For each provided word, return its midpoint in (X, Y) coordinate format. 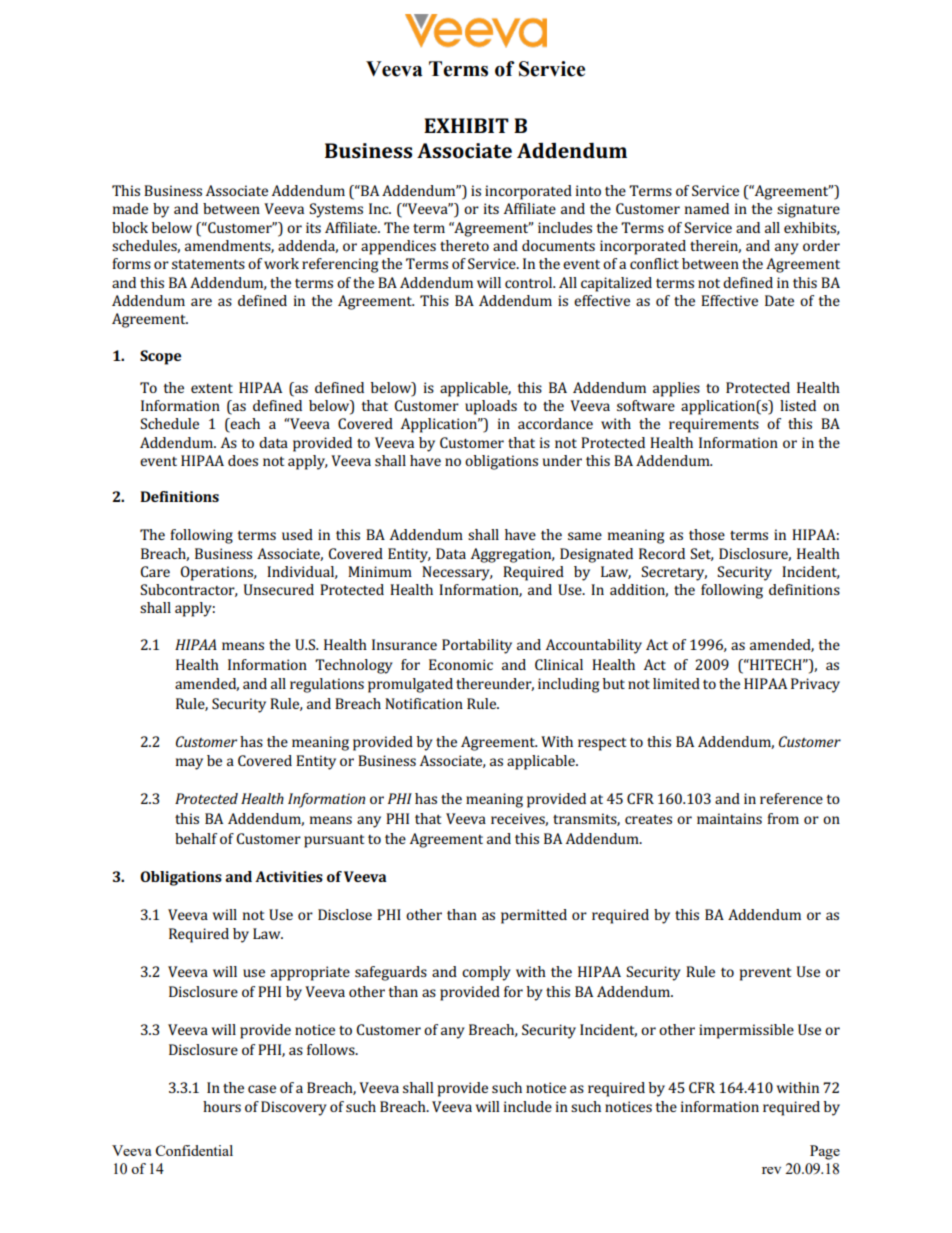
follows (332, 1049)
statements (208, 264)
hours (222, 1106)
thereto (464, 245)
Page (825, 1152)
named (707, 208)
